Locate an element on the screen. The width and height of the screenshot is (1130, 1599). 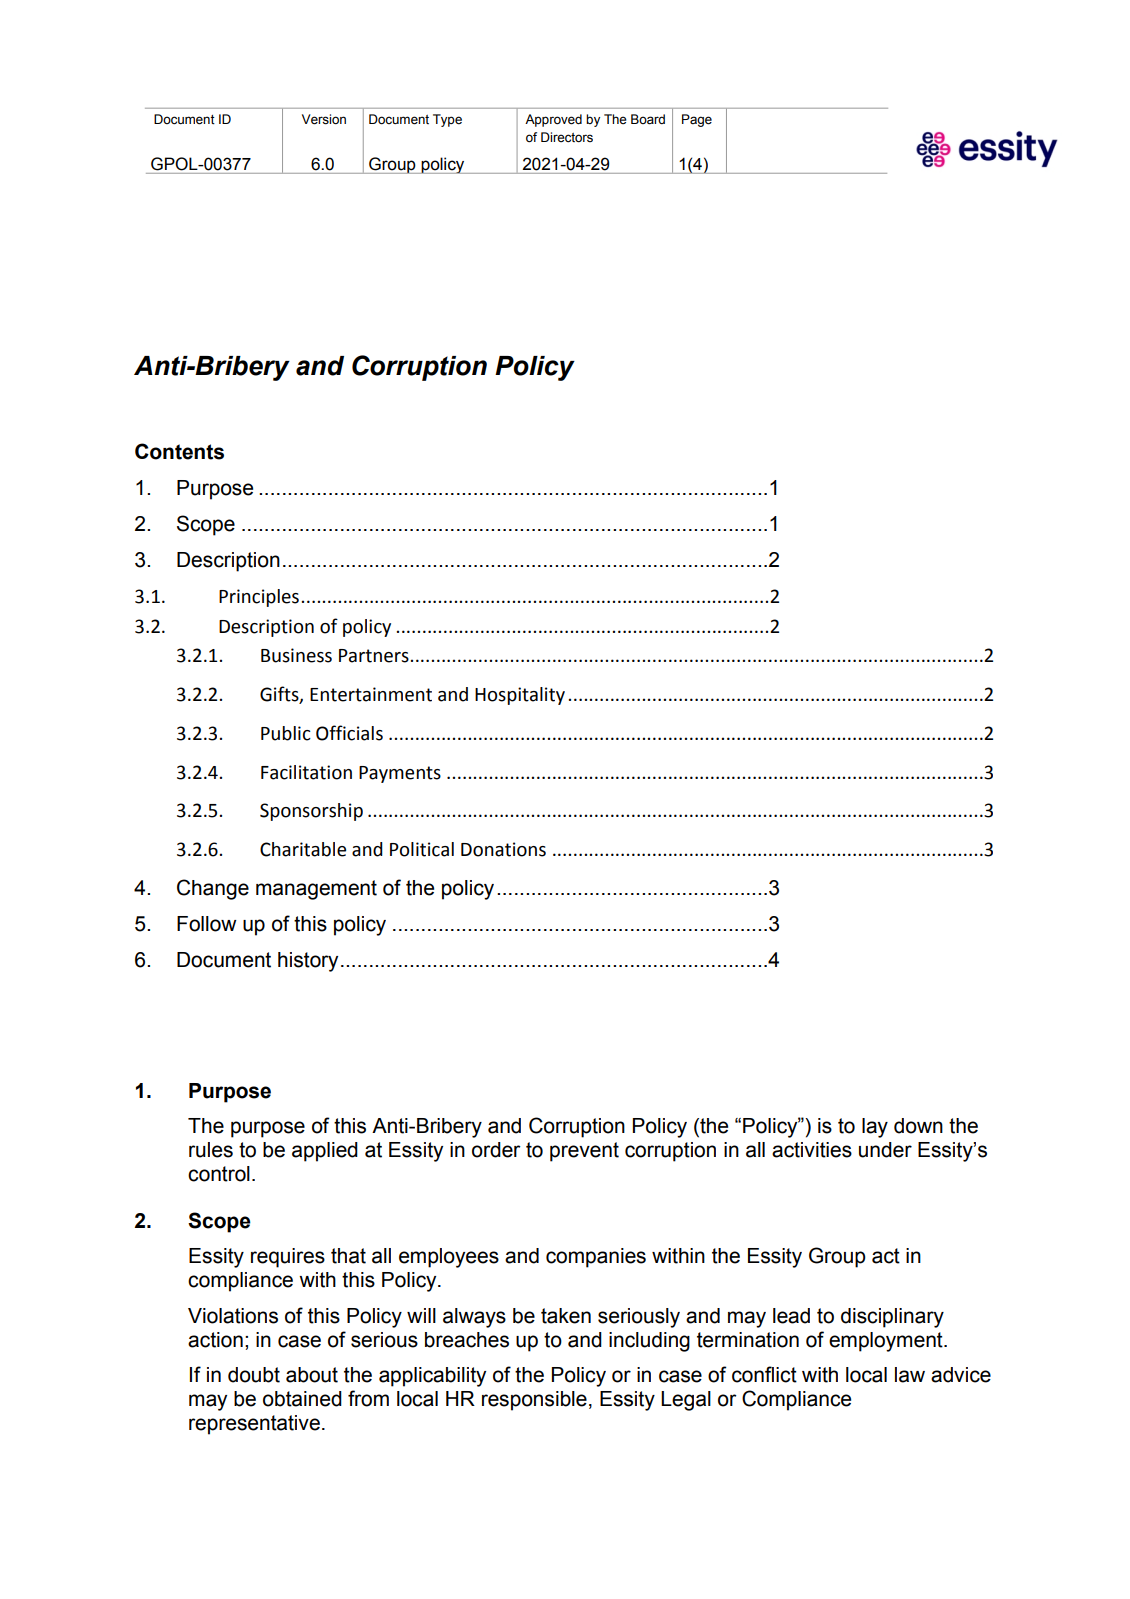
responsible is located at coordinates (534, 1401).
